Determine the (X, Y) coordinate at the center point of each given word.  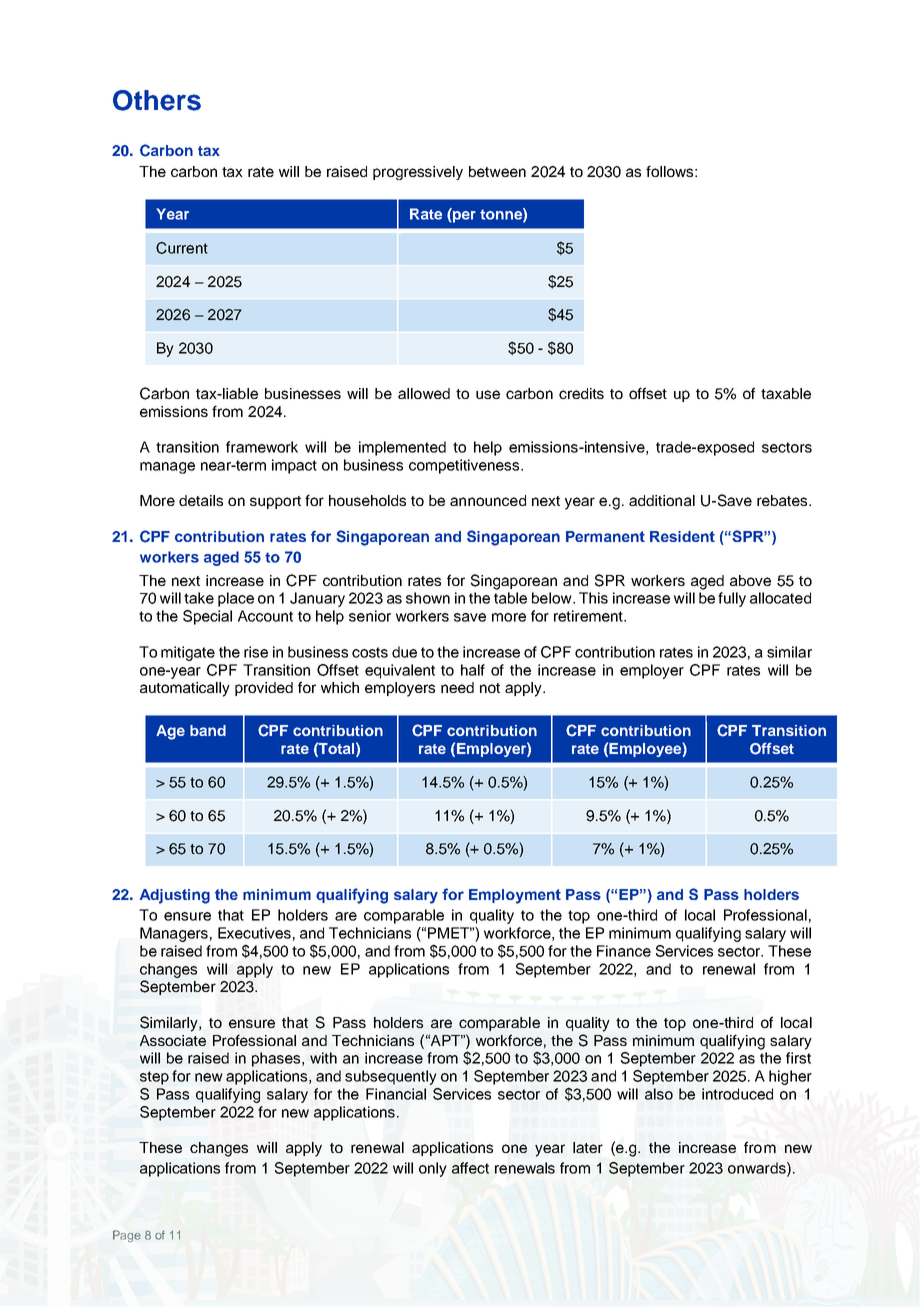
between (497, 171)
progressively (418, 173)
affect (470, 1168)
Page (127, 1236)
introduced (737, 1094)
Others (157, 100)
